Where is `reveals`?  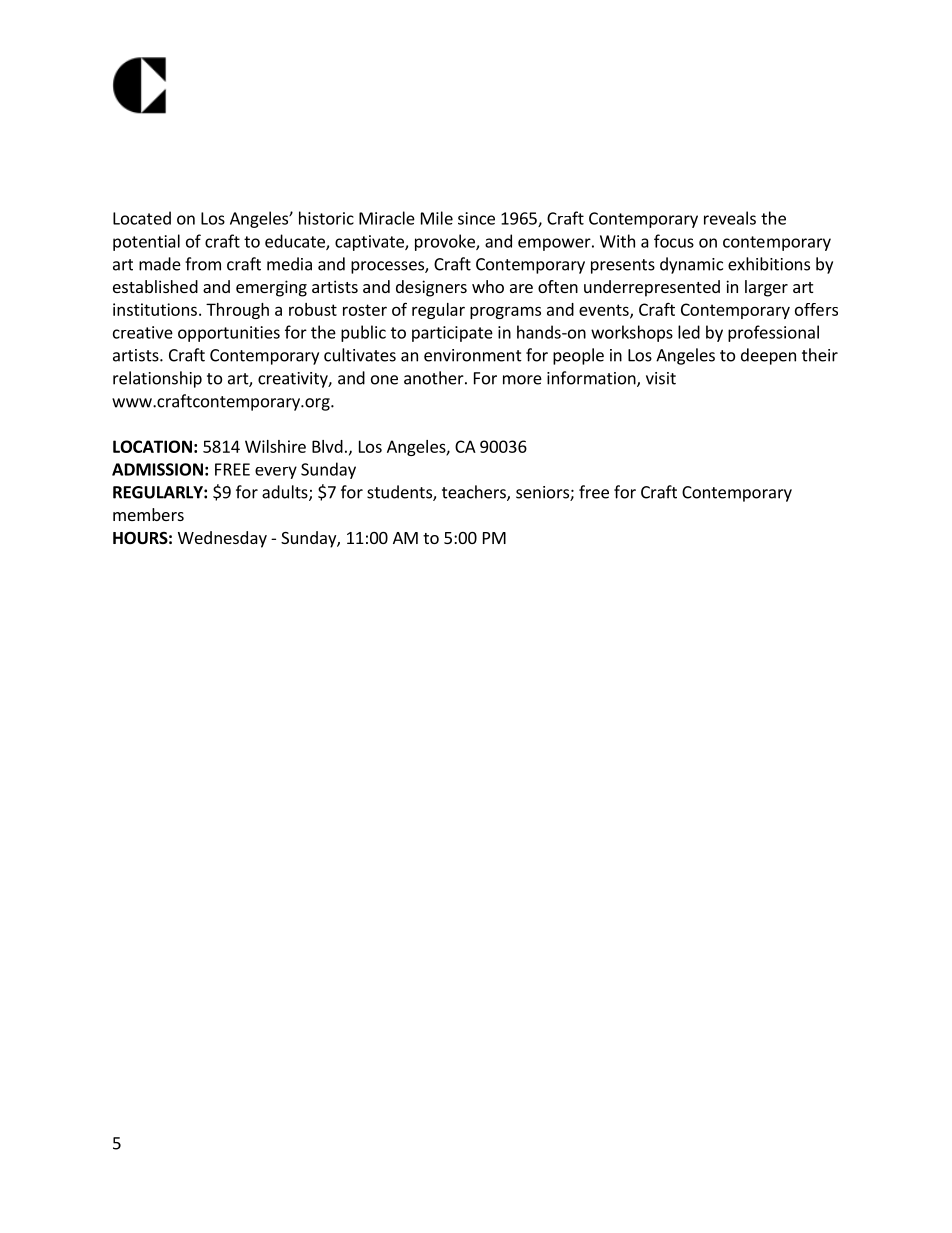
reveals is located at coordinates (730, 218).
